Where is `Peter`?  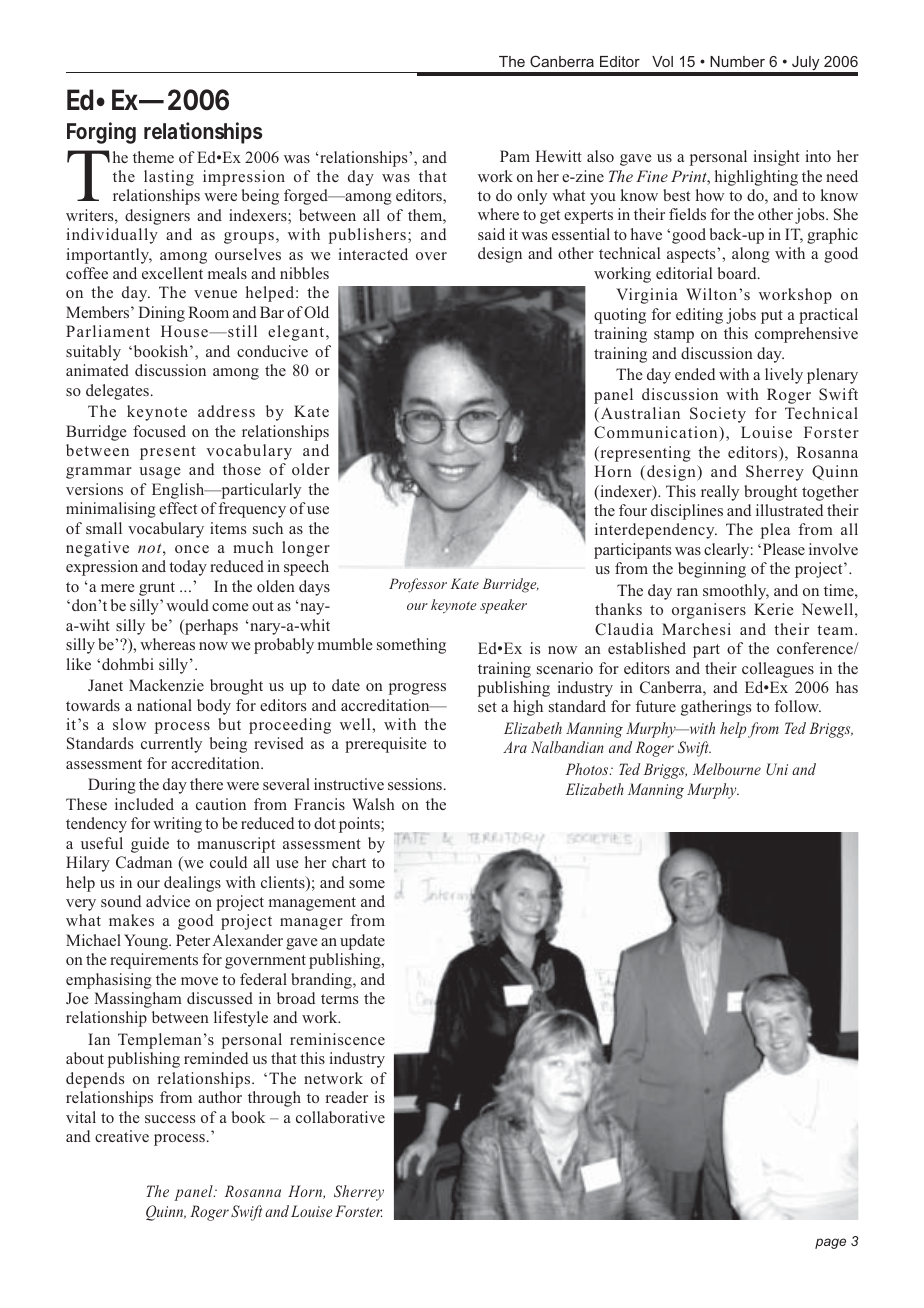
Peter is located at coordinates (193, 940).
